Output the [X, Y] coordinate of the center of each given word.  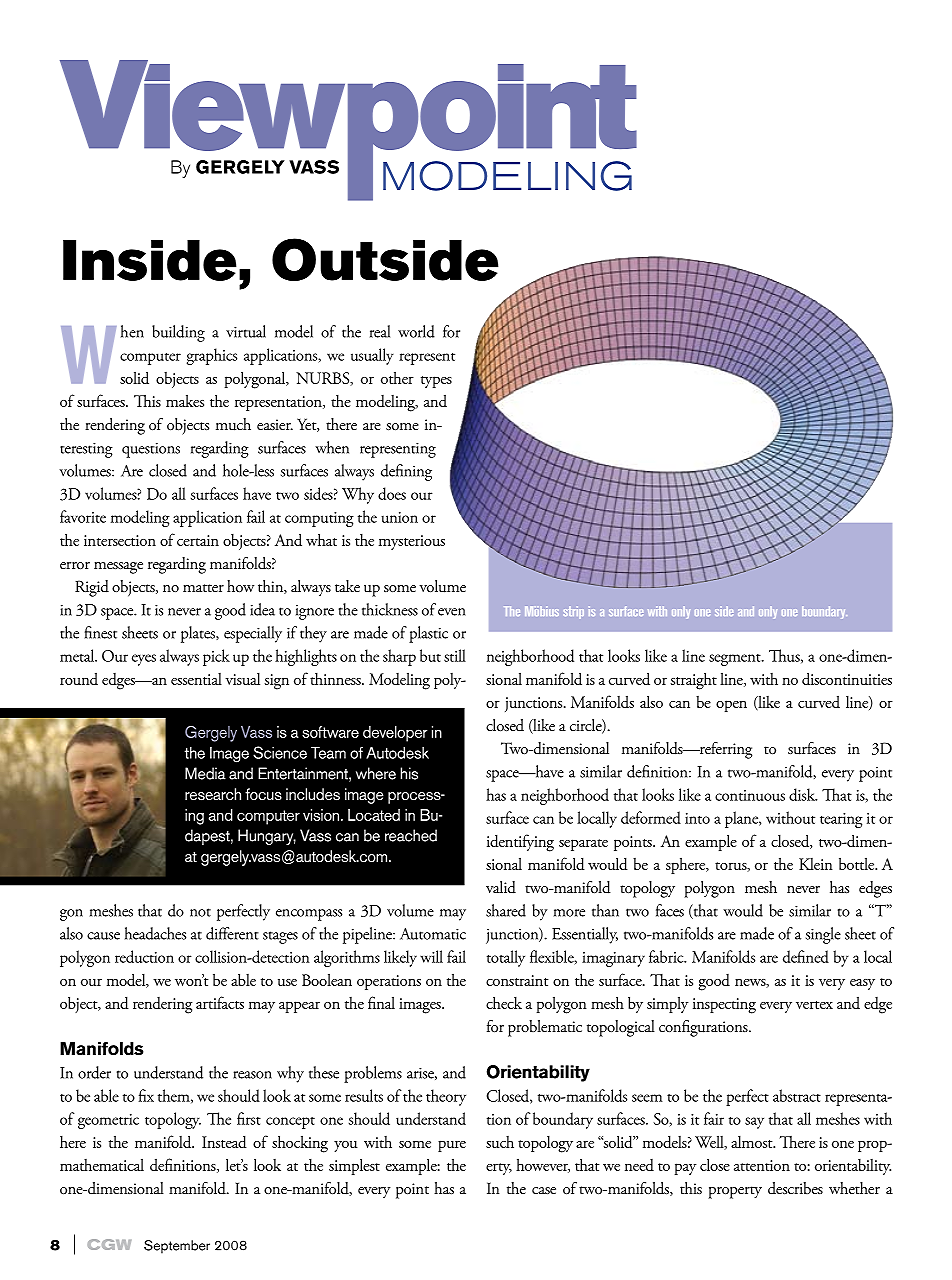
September [177, 1247]
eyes [144, 660]
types [436, 382]
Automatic [433, 934]
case [544, 1190]
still [455, 655]
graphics [212, 356]
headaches [155, 933]
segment [736, 660]
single [823, 935]
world [416, 331]
